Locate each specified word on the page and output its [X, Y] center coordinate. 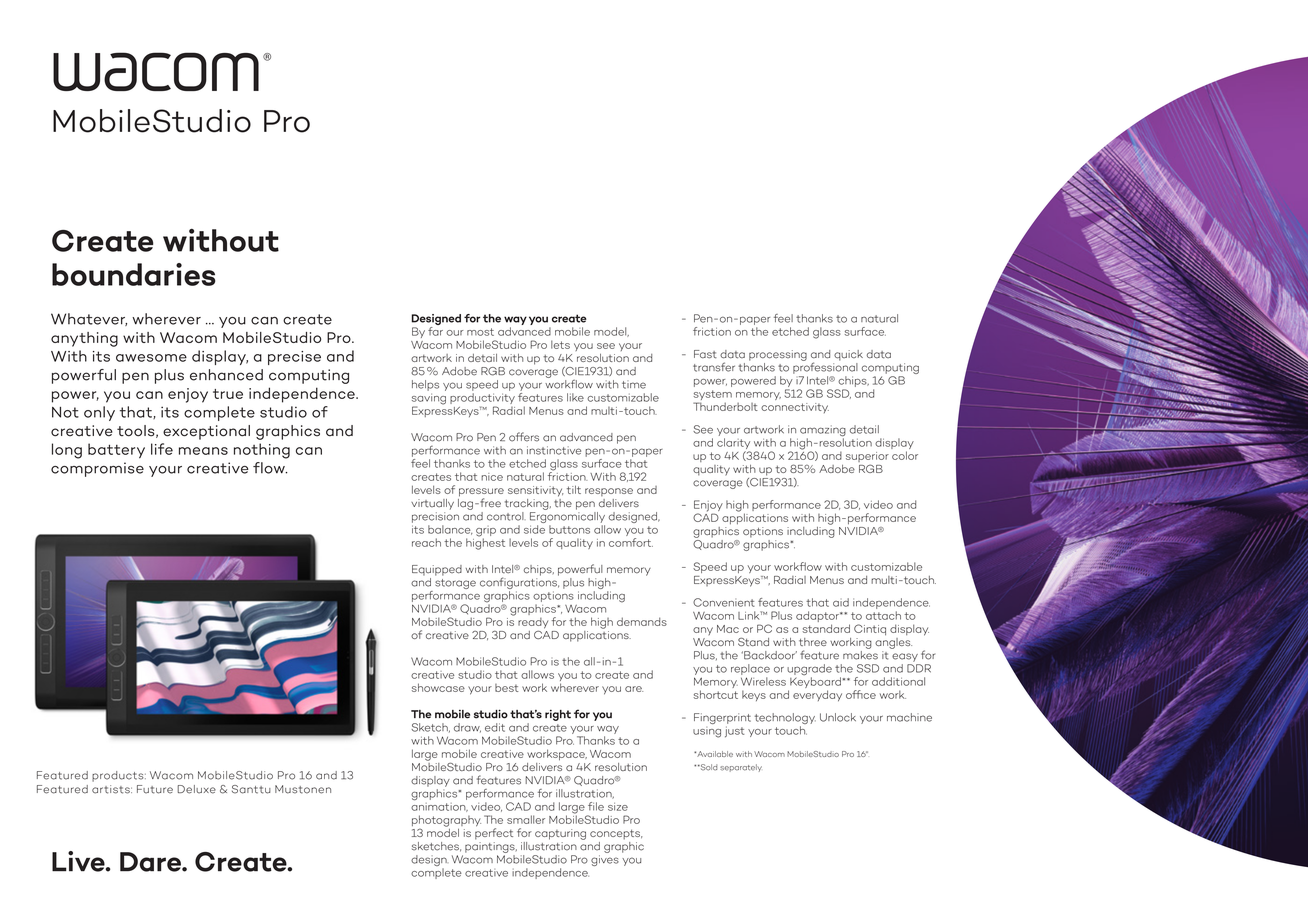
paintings [491, 847]
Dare [151, 862]
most [480, 332]
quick [848, 355]
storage [455, 584]
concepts [616, 834]
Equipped [437, 570]
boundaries [134, 274]
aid [841, 602]
